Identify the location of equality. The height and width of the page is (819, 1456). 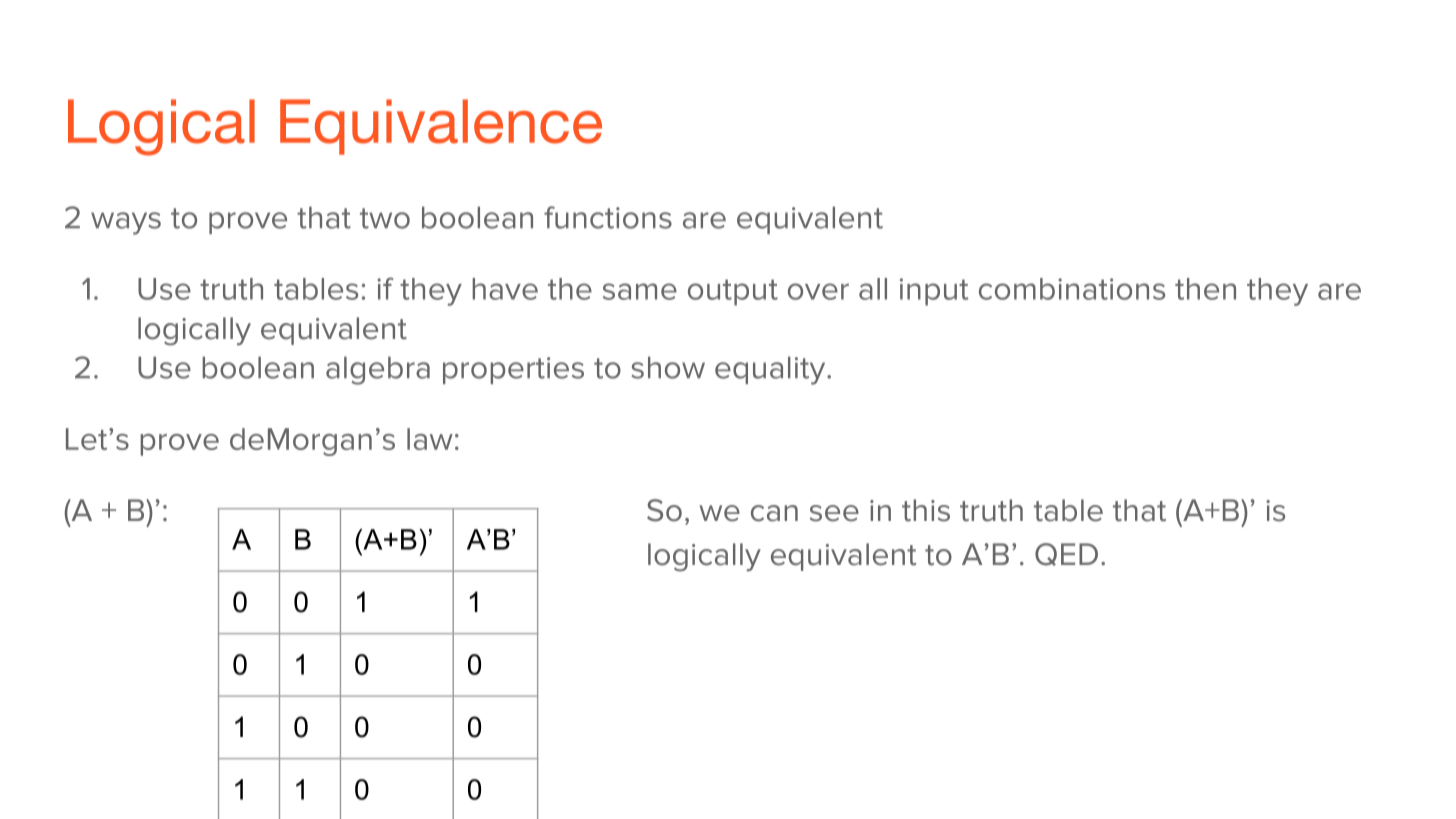
(771, 370).
